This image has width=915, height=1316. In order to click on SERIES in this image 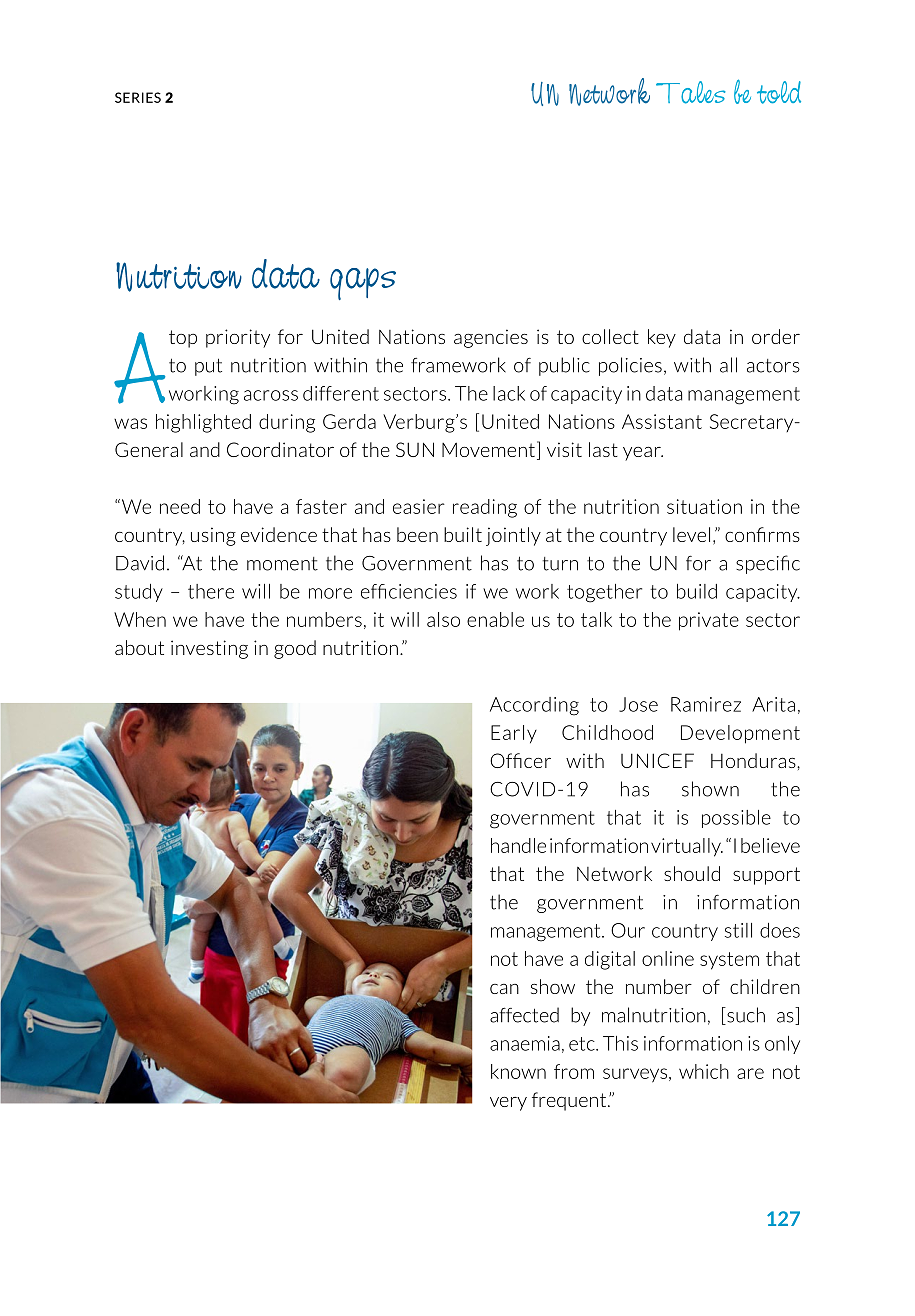, I will do `click(138, 97)`.
